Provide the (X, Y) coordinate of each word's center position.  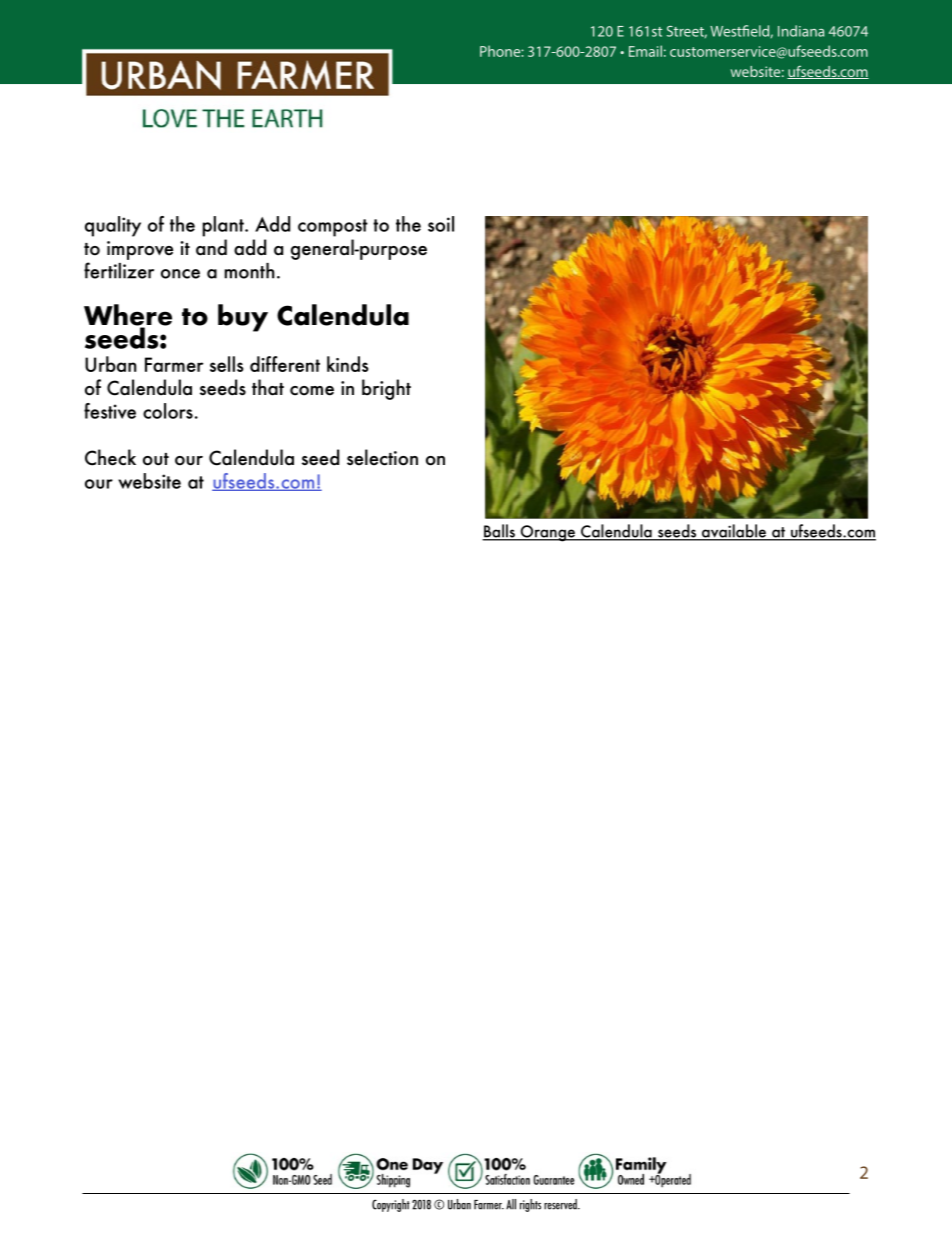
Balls (499, 532)
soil (441, 224)
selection (382, 457)
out (156, 459)
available (734, 532)
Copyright (391, 1205)
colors (168, 411)
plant (224, 226)
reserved (561, 1204)
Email (645, 51)
